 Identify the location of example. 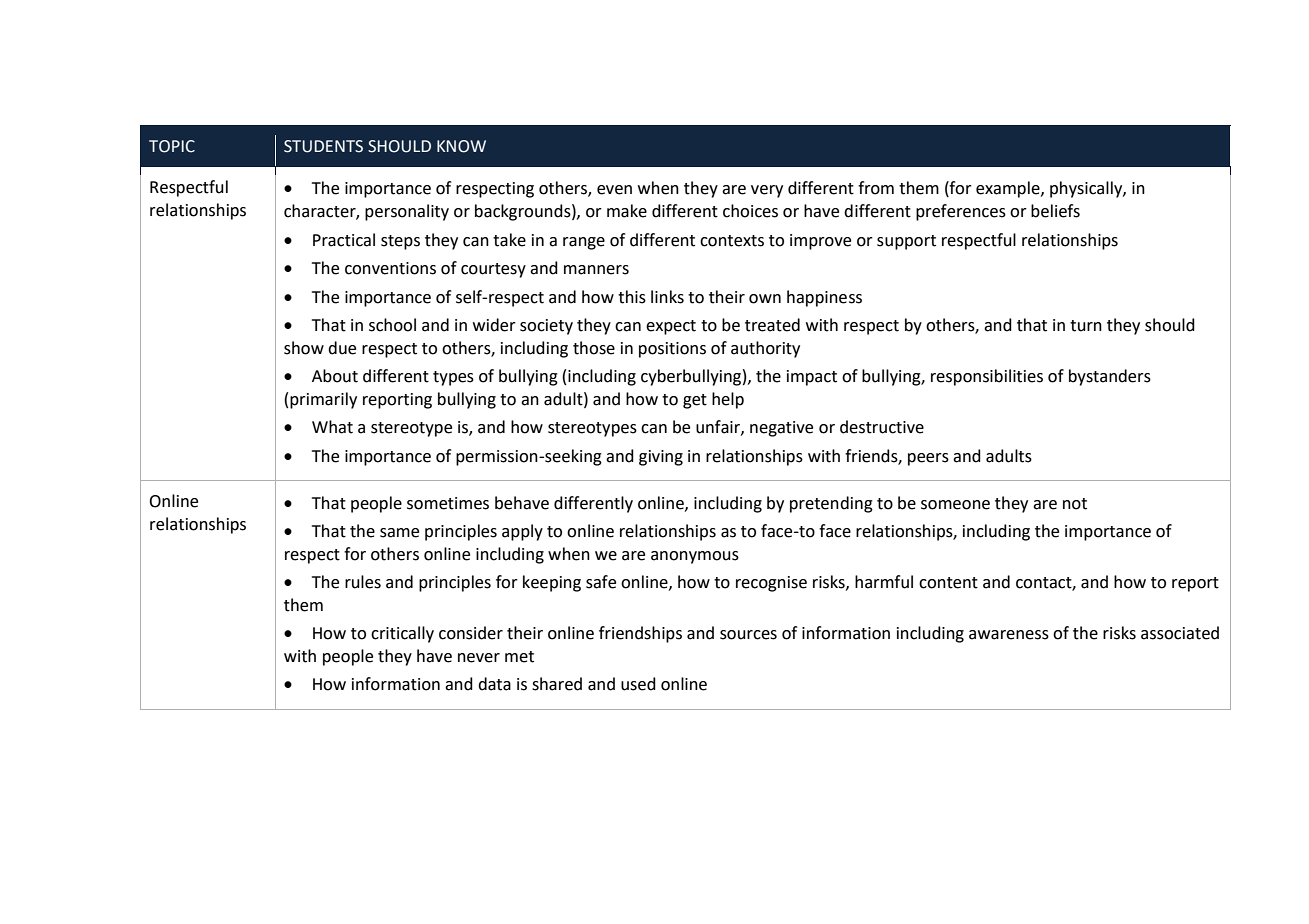
(1009, 189).
